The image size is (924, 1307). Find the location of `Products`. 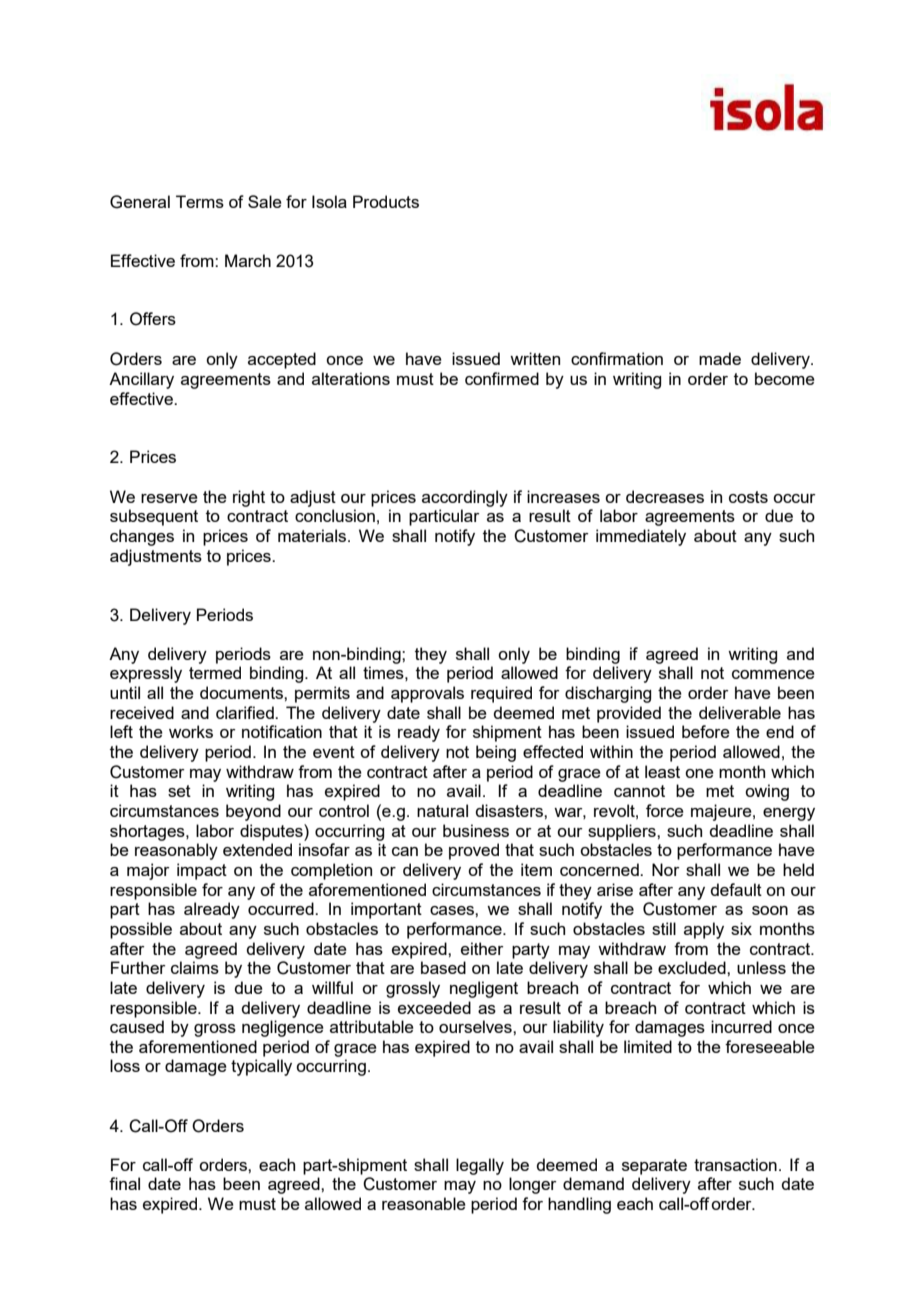

Products is located at coordinates (386, 201).
